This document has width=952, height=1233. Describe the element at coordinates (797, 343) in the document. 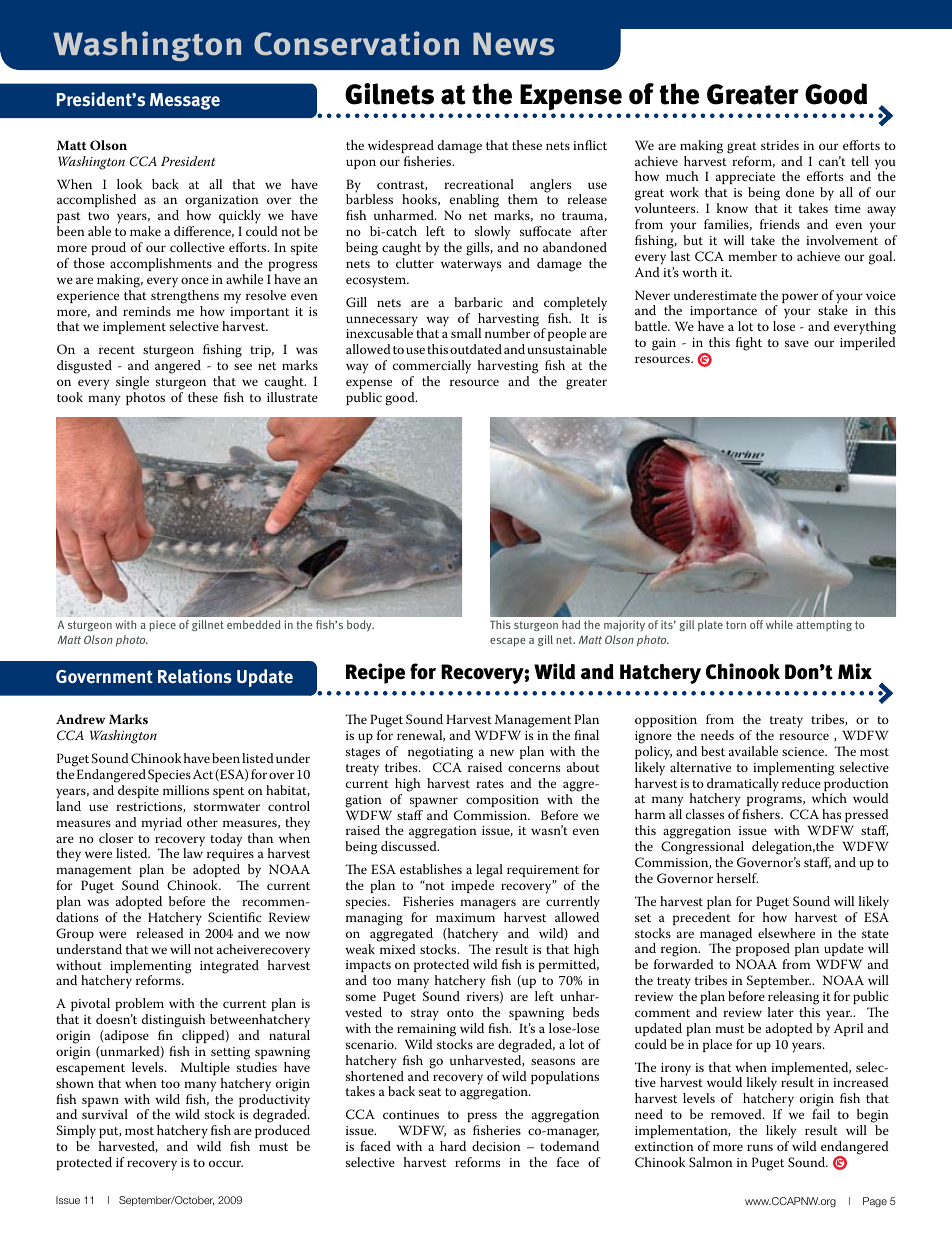

I see `save` at that location.
